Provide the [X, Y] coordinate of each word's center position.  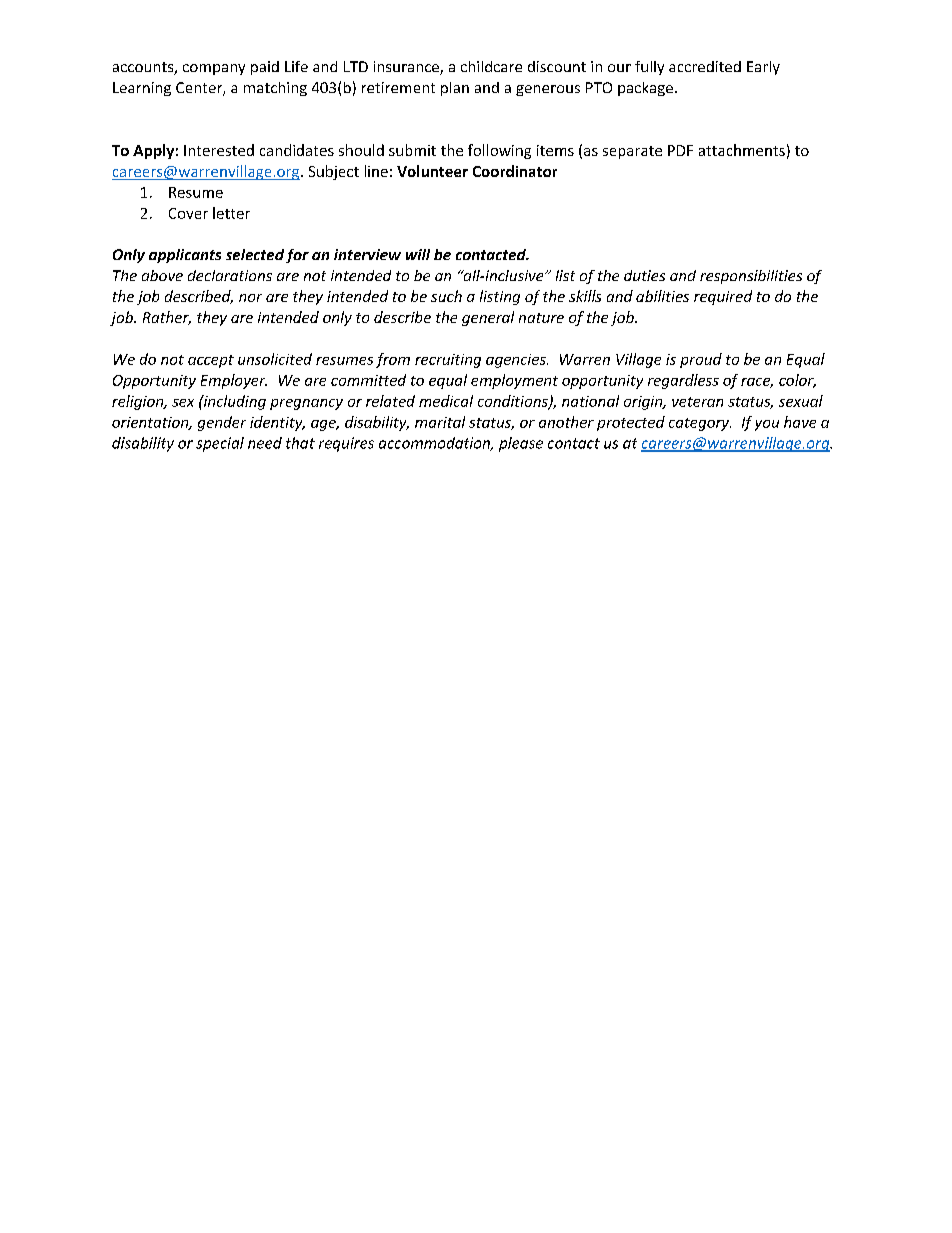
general [488, 318]
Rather [167, 318]
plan [455, 89]
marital [440, 422]
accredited [705, 66]
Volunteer [432, 171]
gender [222, 423]
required [723, 297]
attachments [742, 150]
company [214, 69]
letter [231, 213]
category [700, 424]
